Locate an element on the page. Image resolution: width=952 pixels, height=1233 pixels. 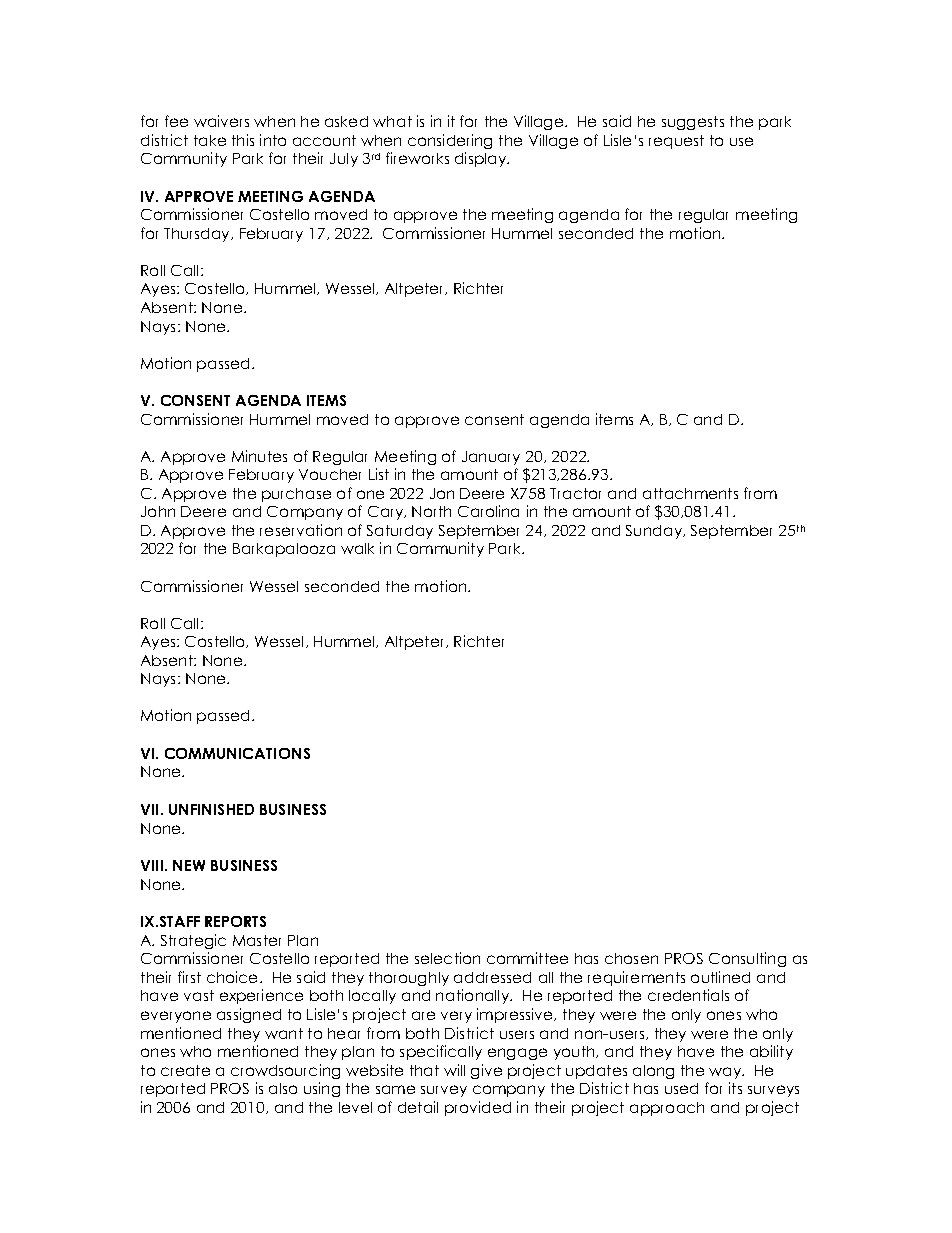
will is located at coordinates (454, 1070).
